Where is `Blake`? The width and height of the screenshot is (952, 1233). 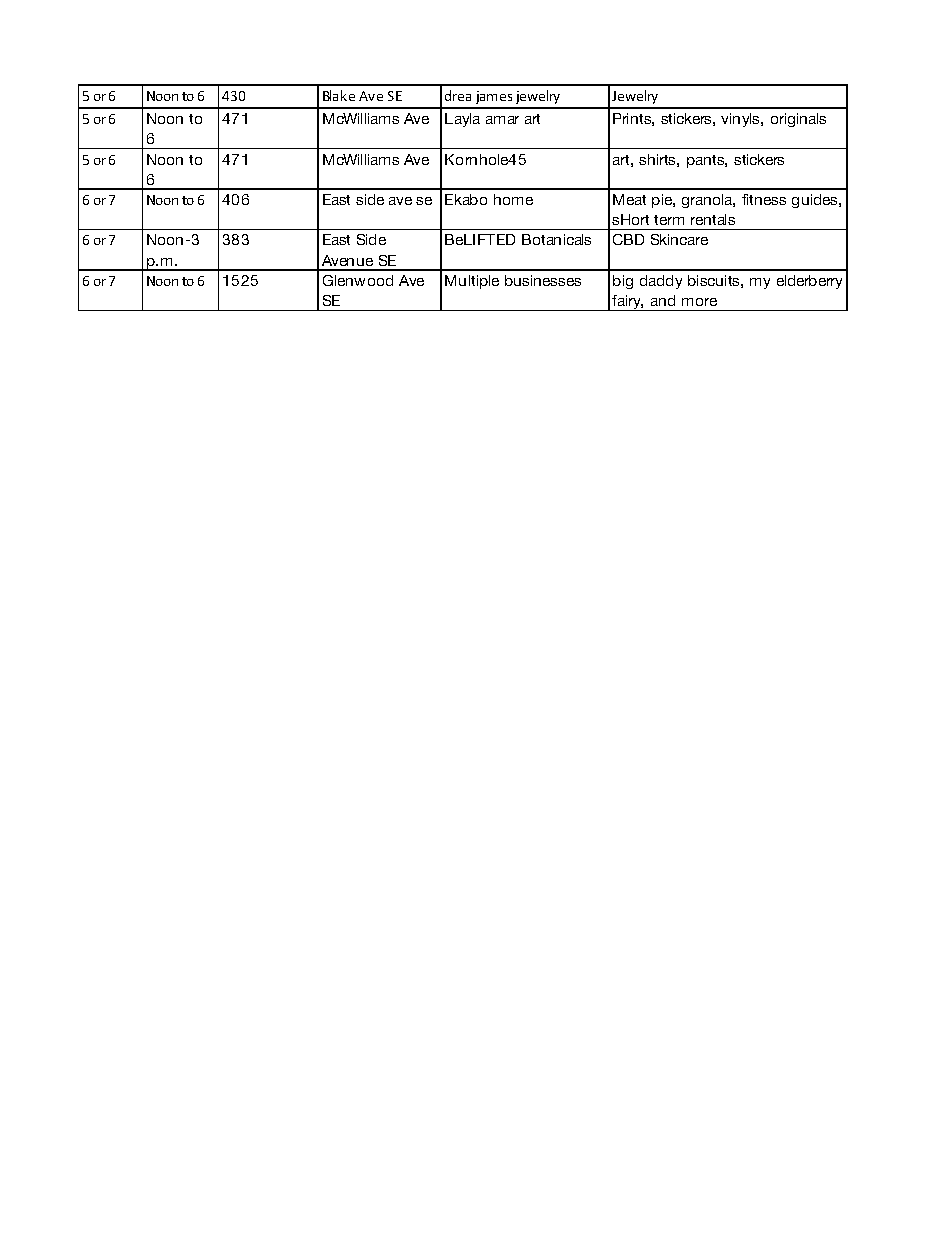 Blake is located at coordinates (339, 95).
